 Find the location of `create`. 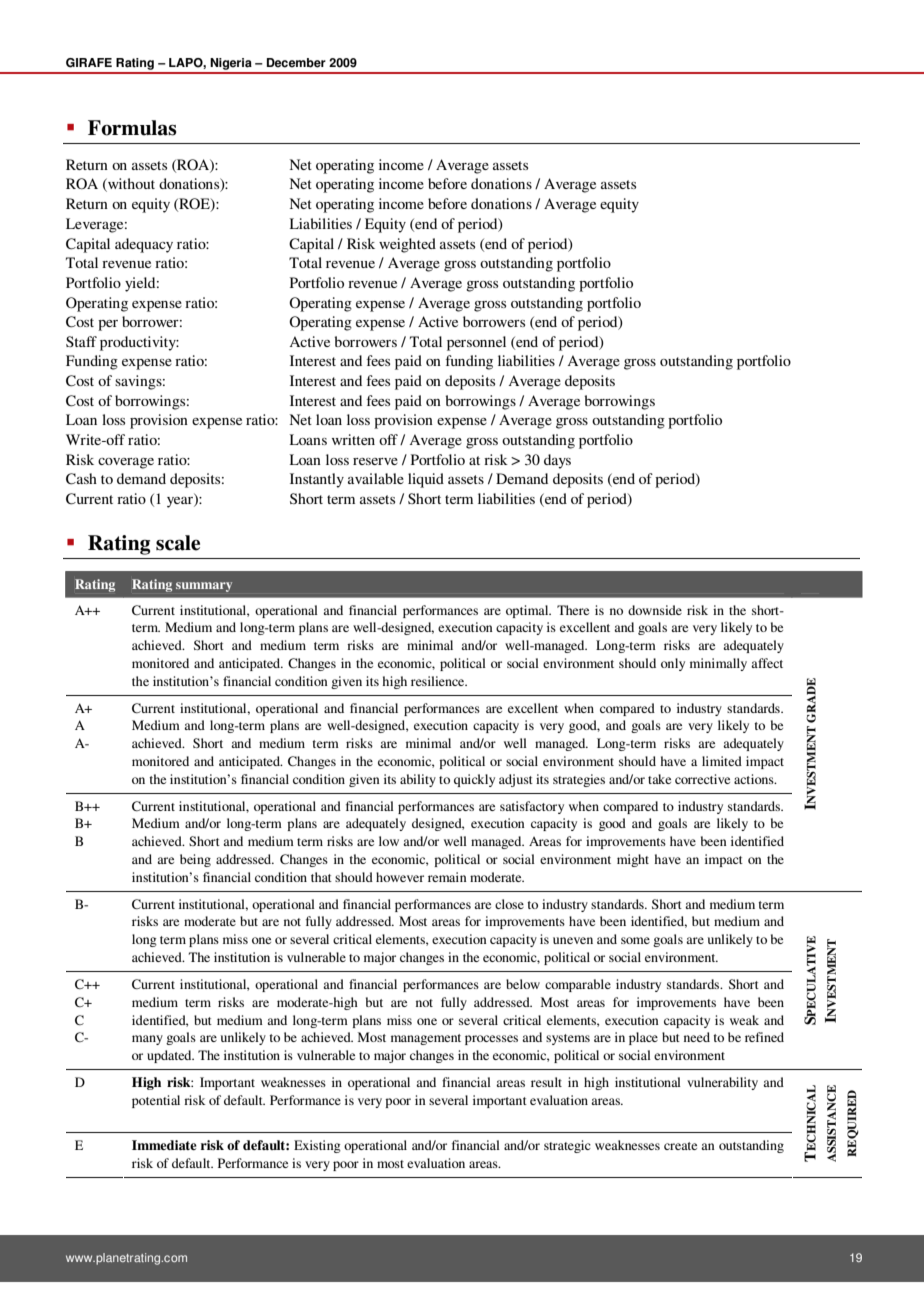

create is located at coordinates (680, 1146).
